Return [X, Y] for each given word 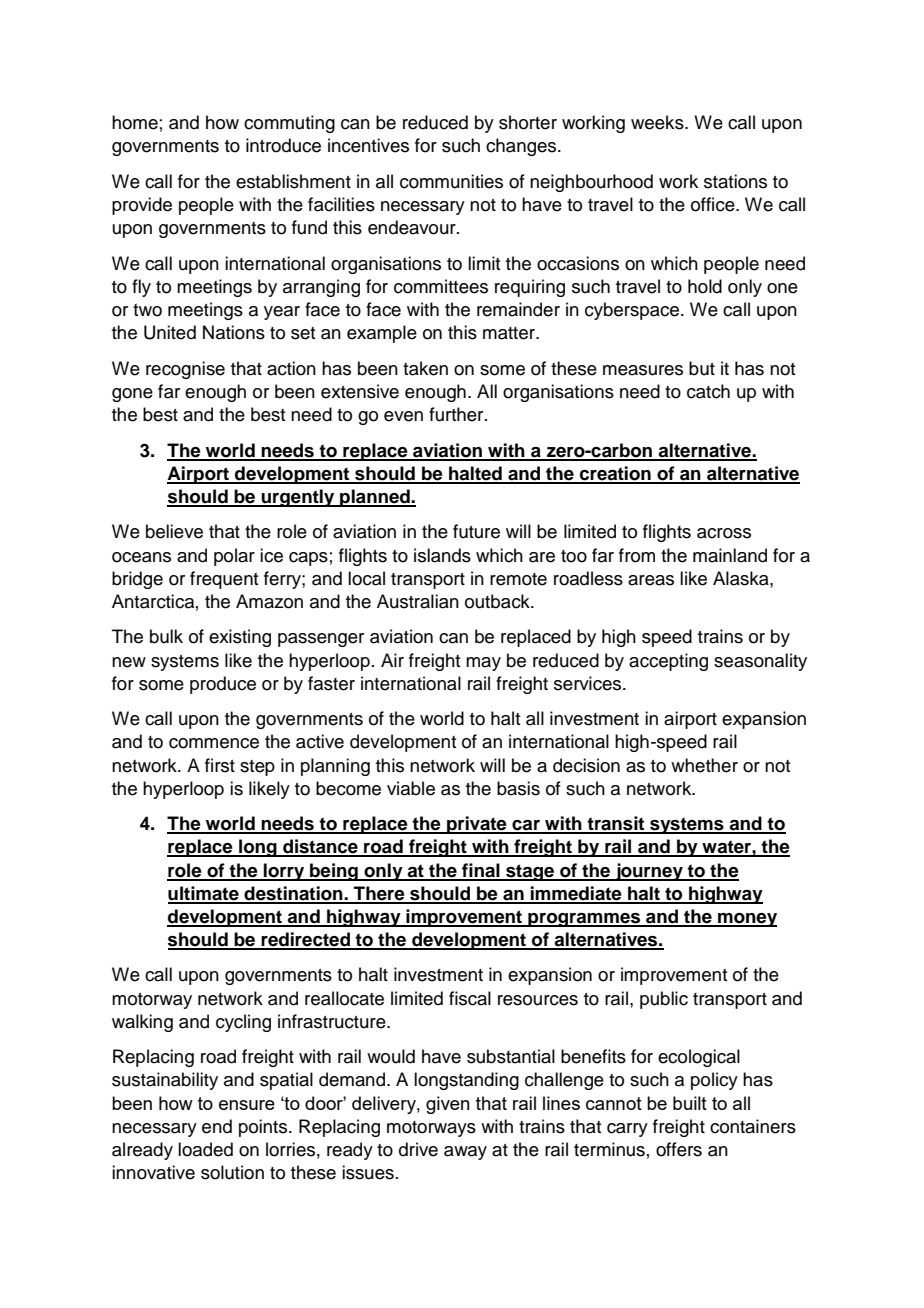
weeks [658, 122]
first [220, 765]
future [476, 531]
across [724, 533]
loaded [205, 1149]
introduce [283, 145]
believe [174, 531]
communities [451, 181]
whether [704, 765]
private [477, 825]
